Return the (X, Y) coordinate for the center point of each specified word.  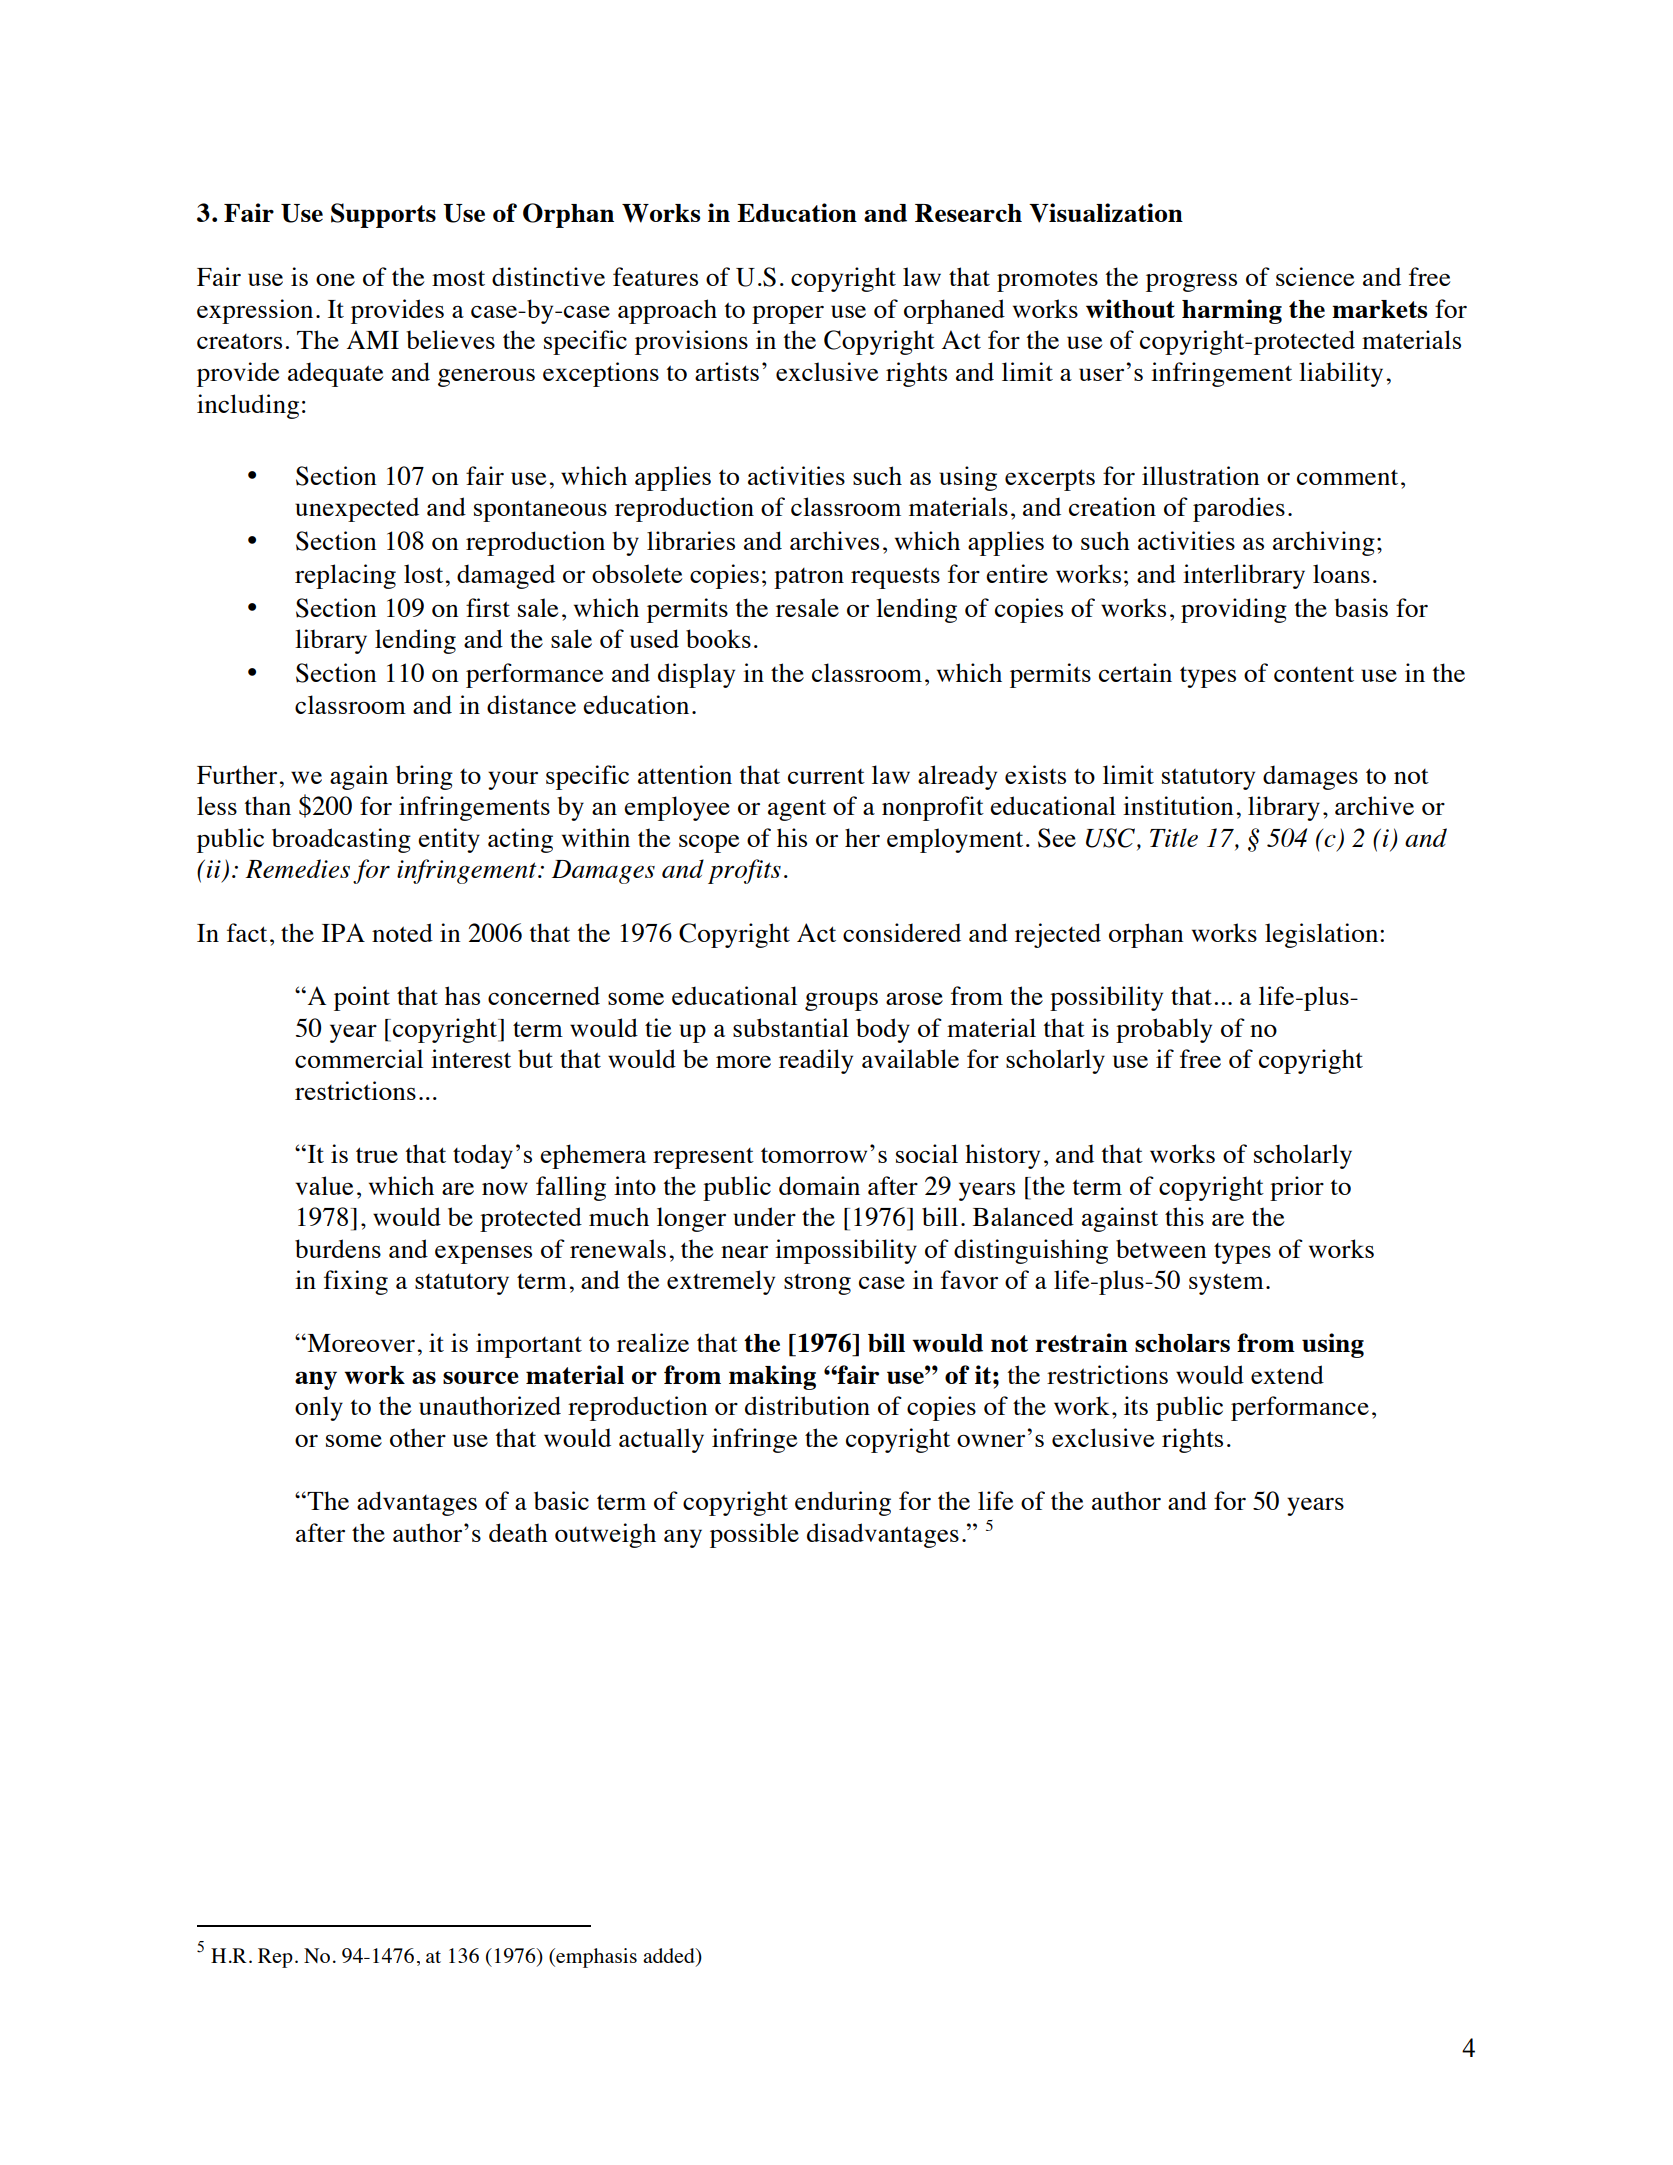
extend (1287, 1374)
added (670, 1957)
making (772, 1377)
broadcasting (341, 840)
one (335, 280)
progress (1191, 283)
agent (797, 810)
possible (754, 1535)
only (319, 1408)
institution (1178, 805)
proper (788, 315)
